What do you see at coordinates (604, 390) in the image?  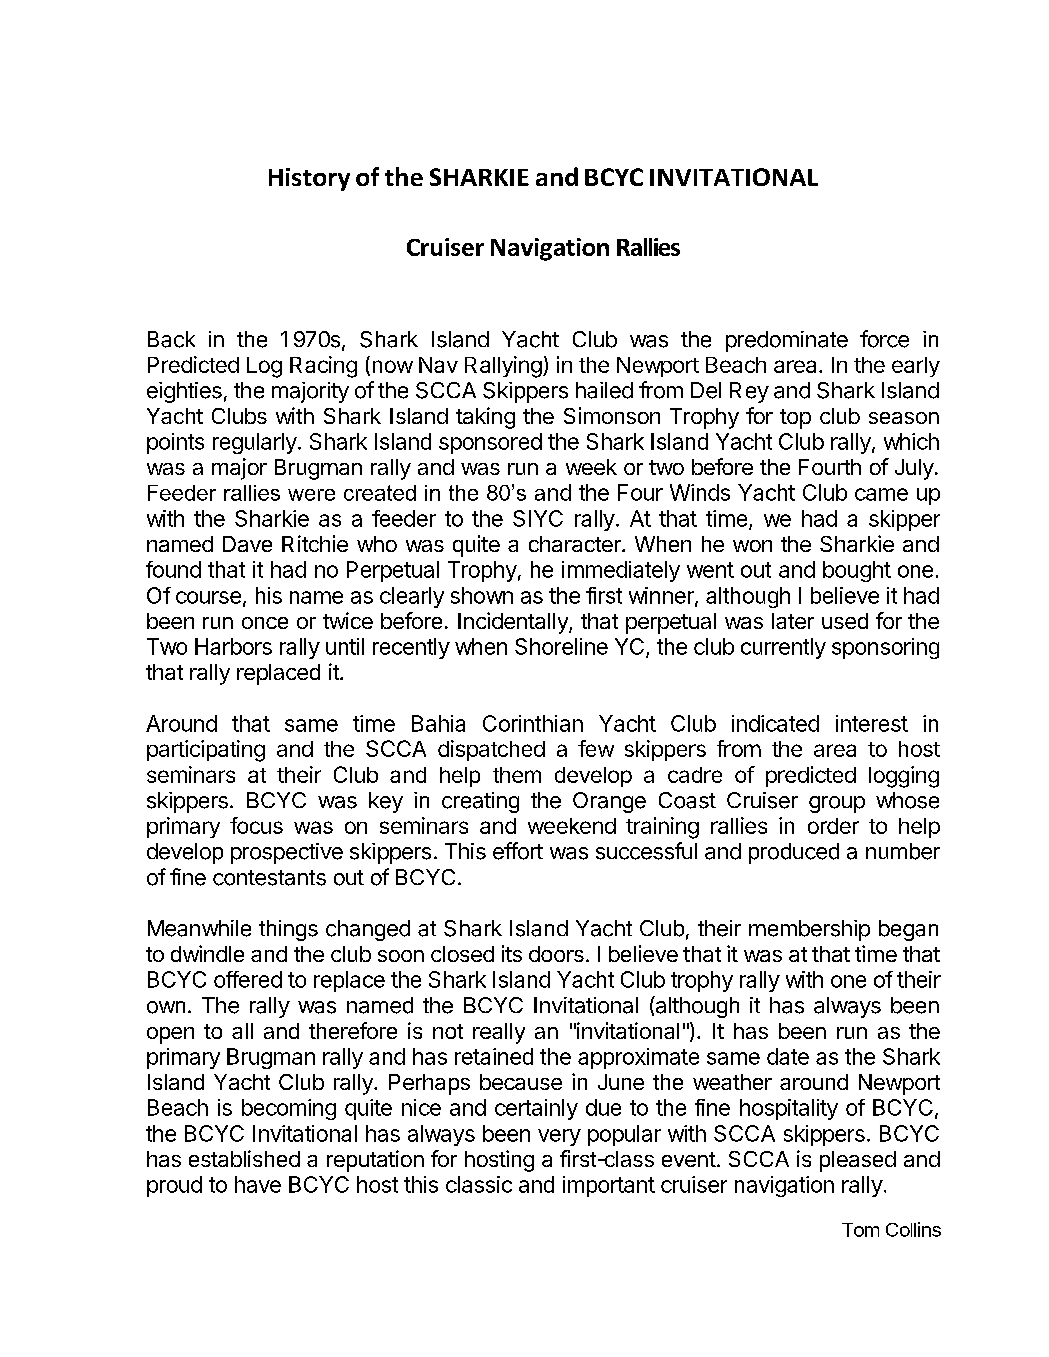 I see `hailed` at bounding box center [604, 390].
